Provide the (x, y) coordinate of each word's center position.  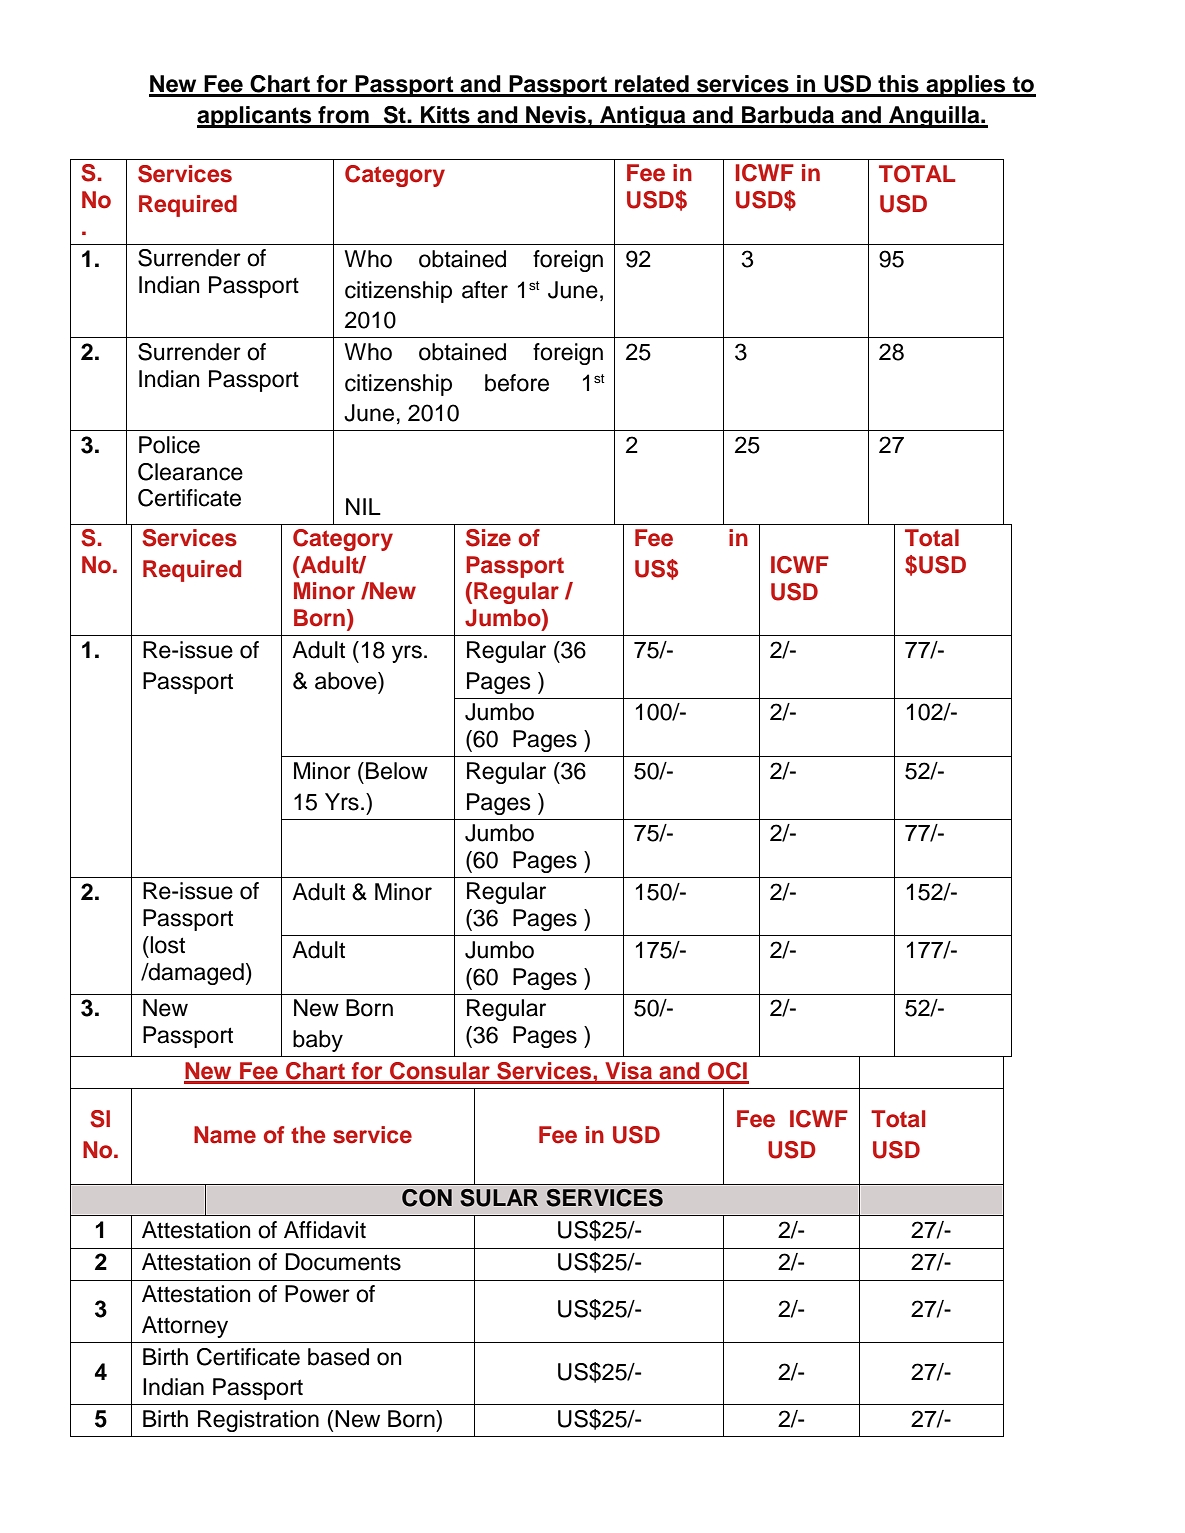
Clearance (190, 472)
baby (318, 1041)
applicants (255, 117)
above (347, 681)
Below (397, 771)
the (308, 1135)
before (517, 383)
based (338, 1357)
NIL (363, 506)
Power (317, 1294)
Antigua (643, 117)
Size (488, 538)
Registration (258, 1421)
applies (966, 86)
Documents (343, 1262)
